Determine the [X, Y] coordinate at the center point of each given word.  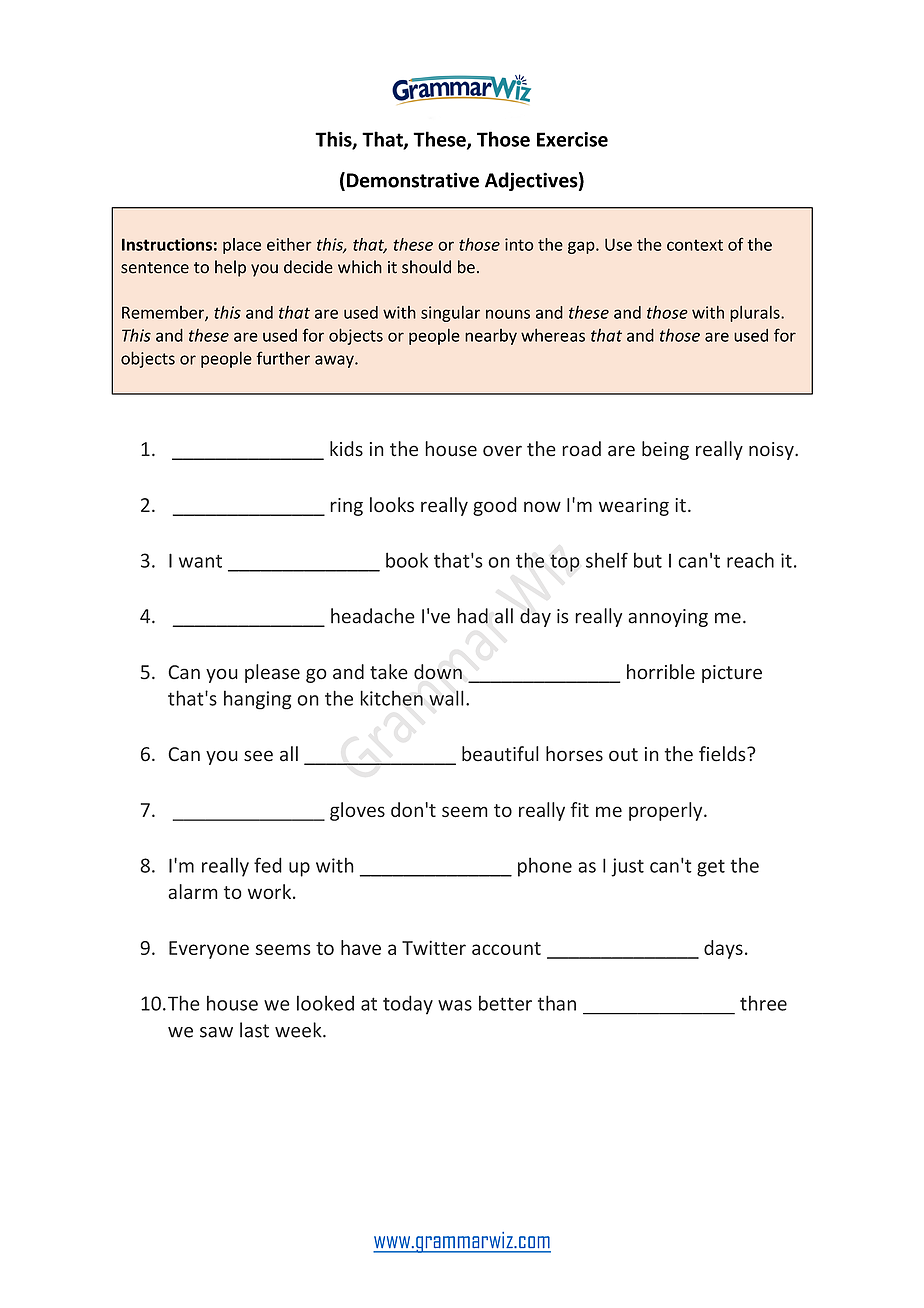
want [200, 561]
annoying [668, 618]
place [242, 246]
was [455, 1005]
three [763, 1003]
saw [216, 1032]
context [695, 245]
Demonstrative [413, 180]
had [472, 616]
